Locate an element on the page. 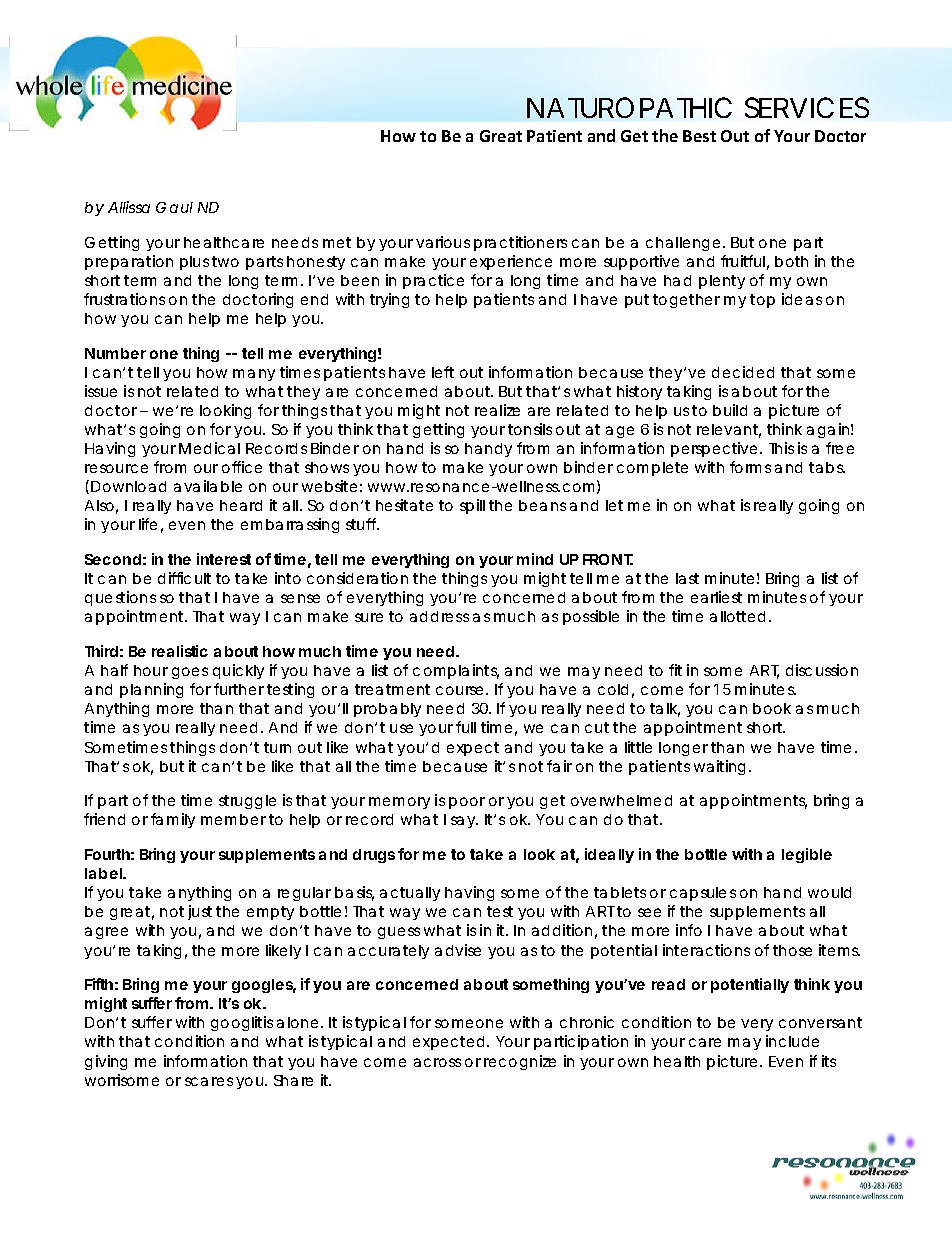  say is located at coordinates (464, 822).
